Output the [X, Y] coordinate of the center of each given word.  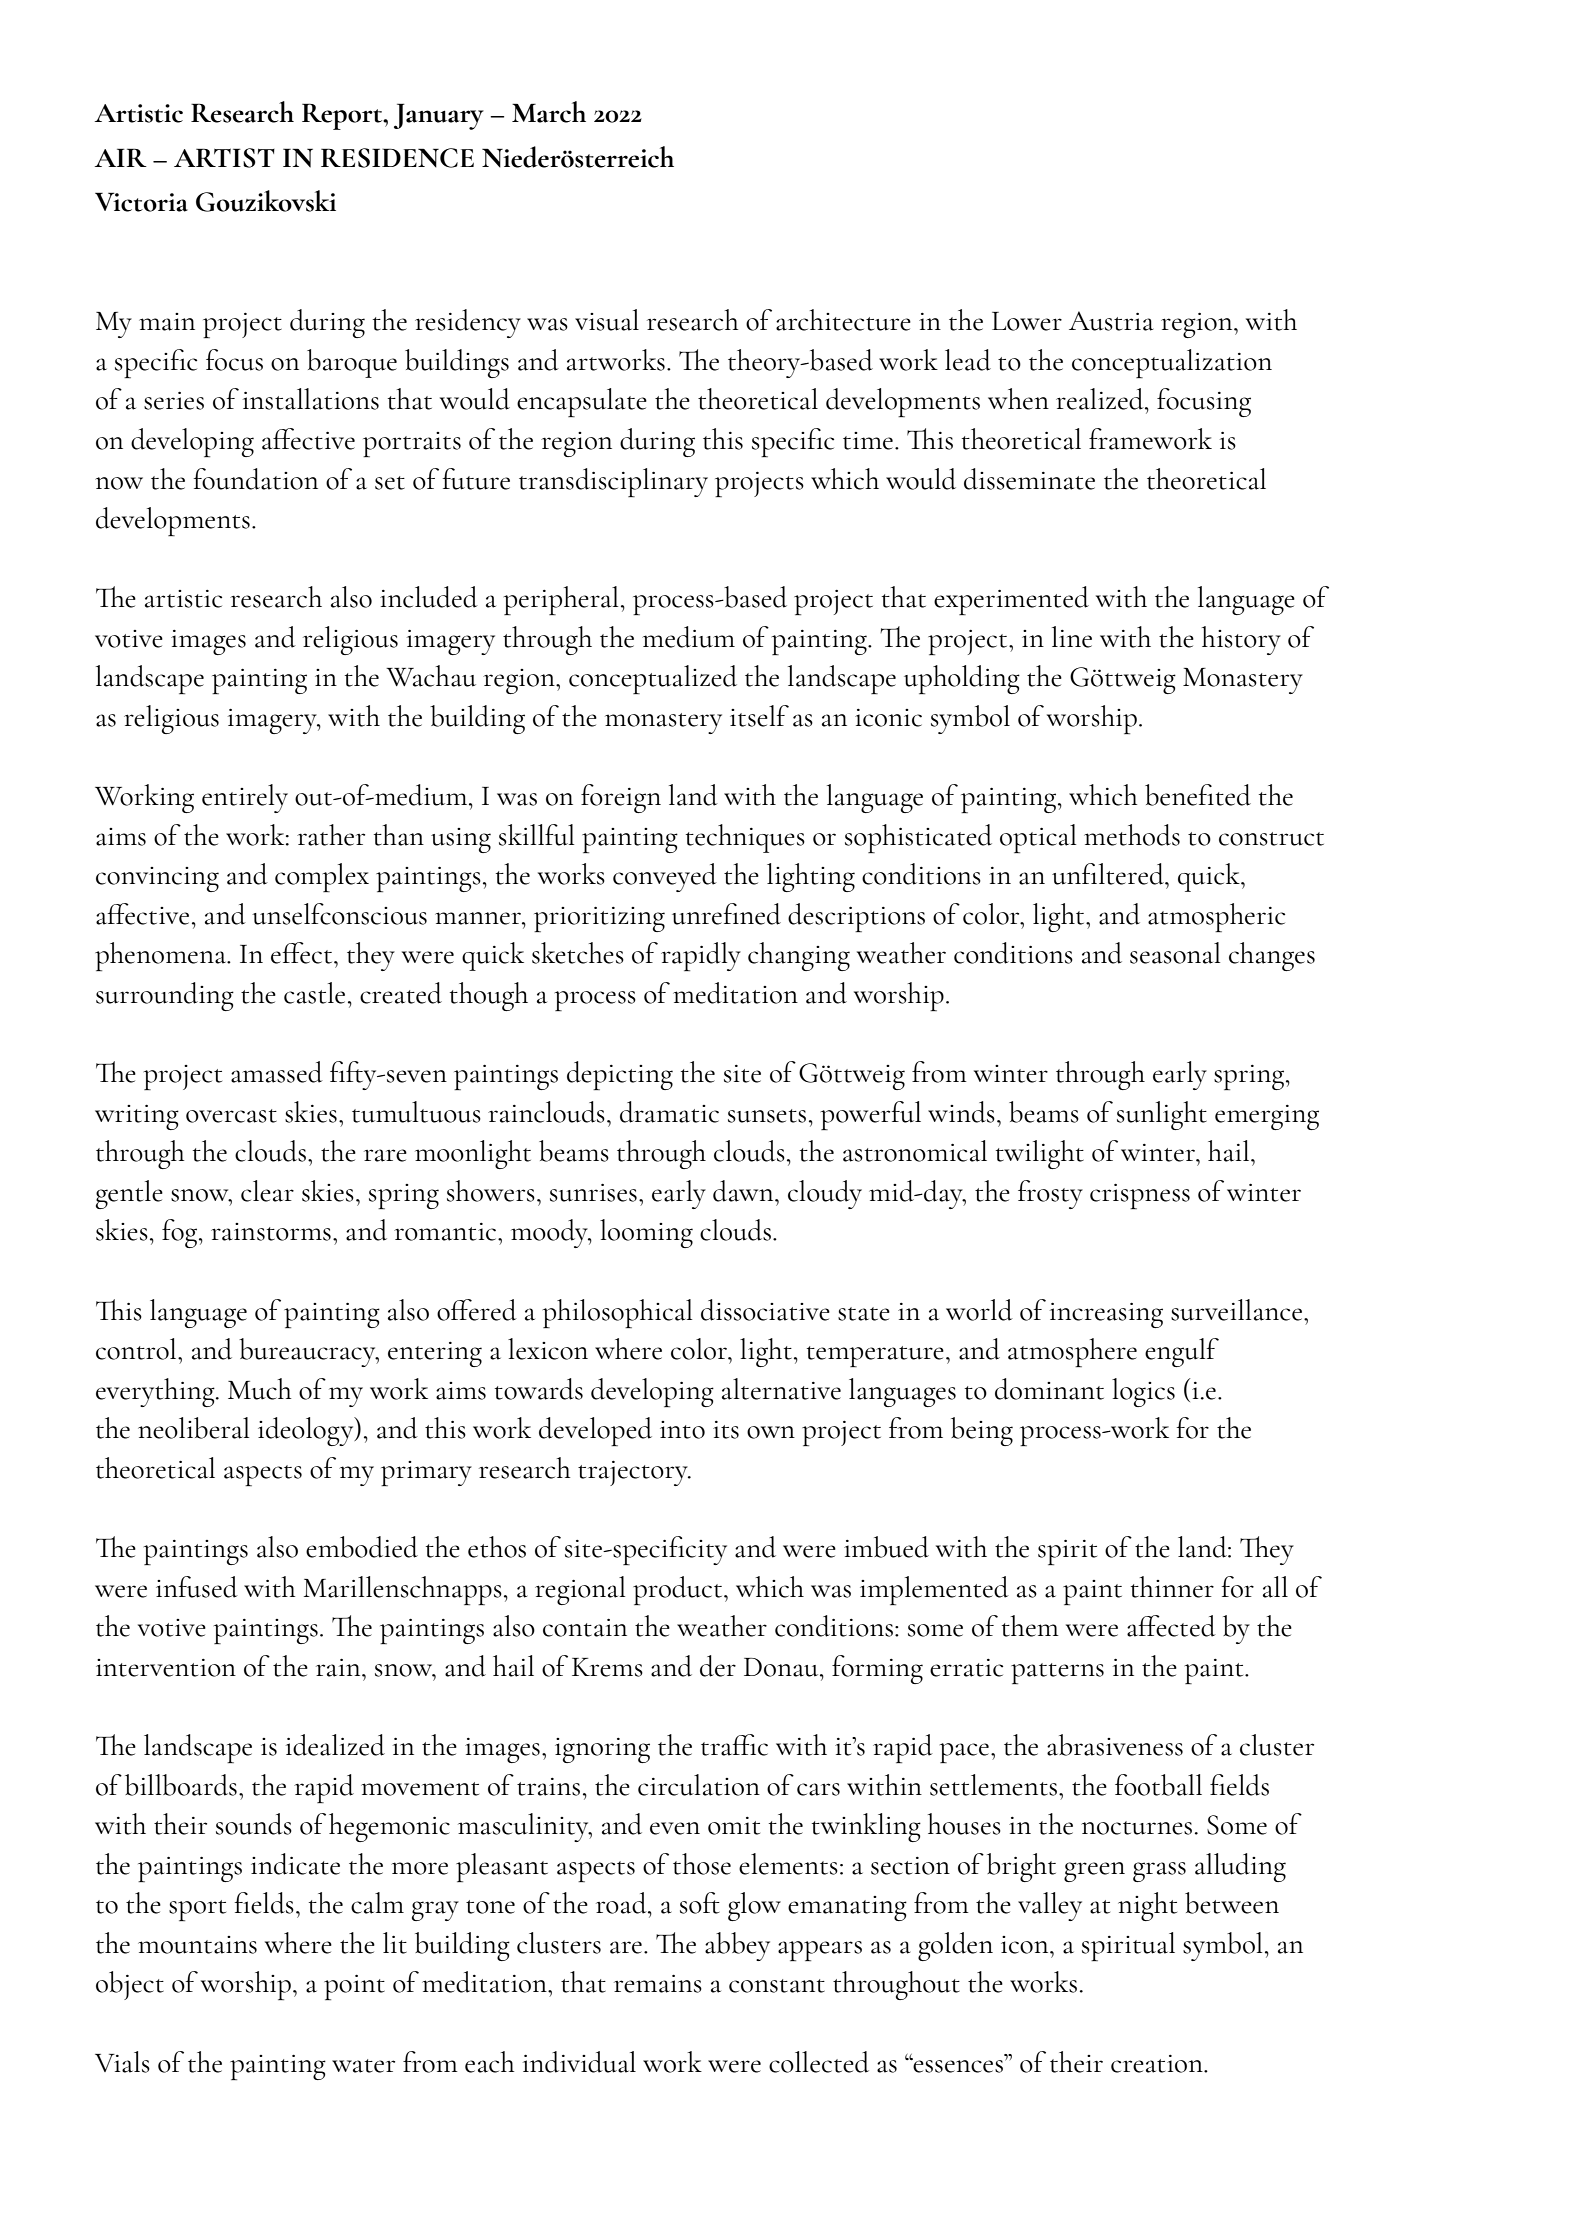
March [549, 112]
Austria [1111, 321]
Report [343, 116]
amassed [277, 1072]
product [679, 1590]
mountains [197, 1945]
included [429, 597]
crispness [1140, 1196]
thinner [1172, 1587]
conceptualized [653, 679]
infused [197, 1587]
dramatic [669, 1112]
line [1072, 637]
